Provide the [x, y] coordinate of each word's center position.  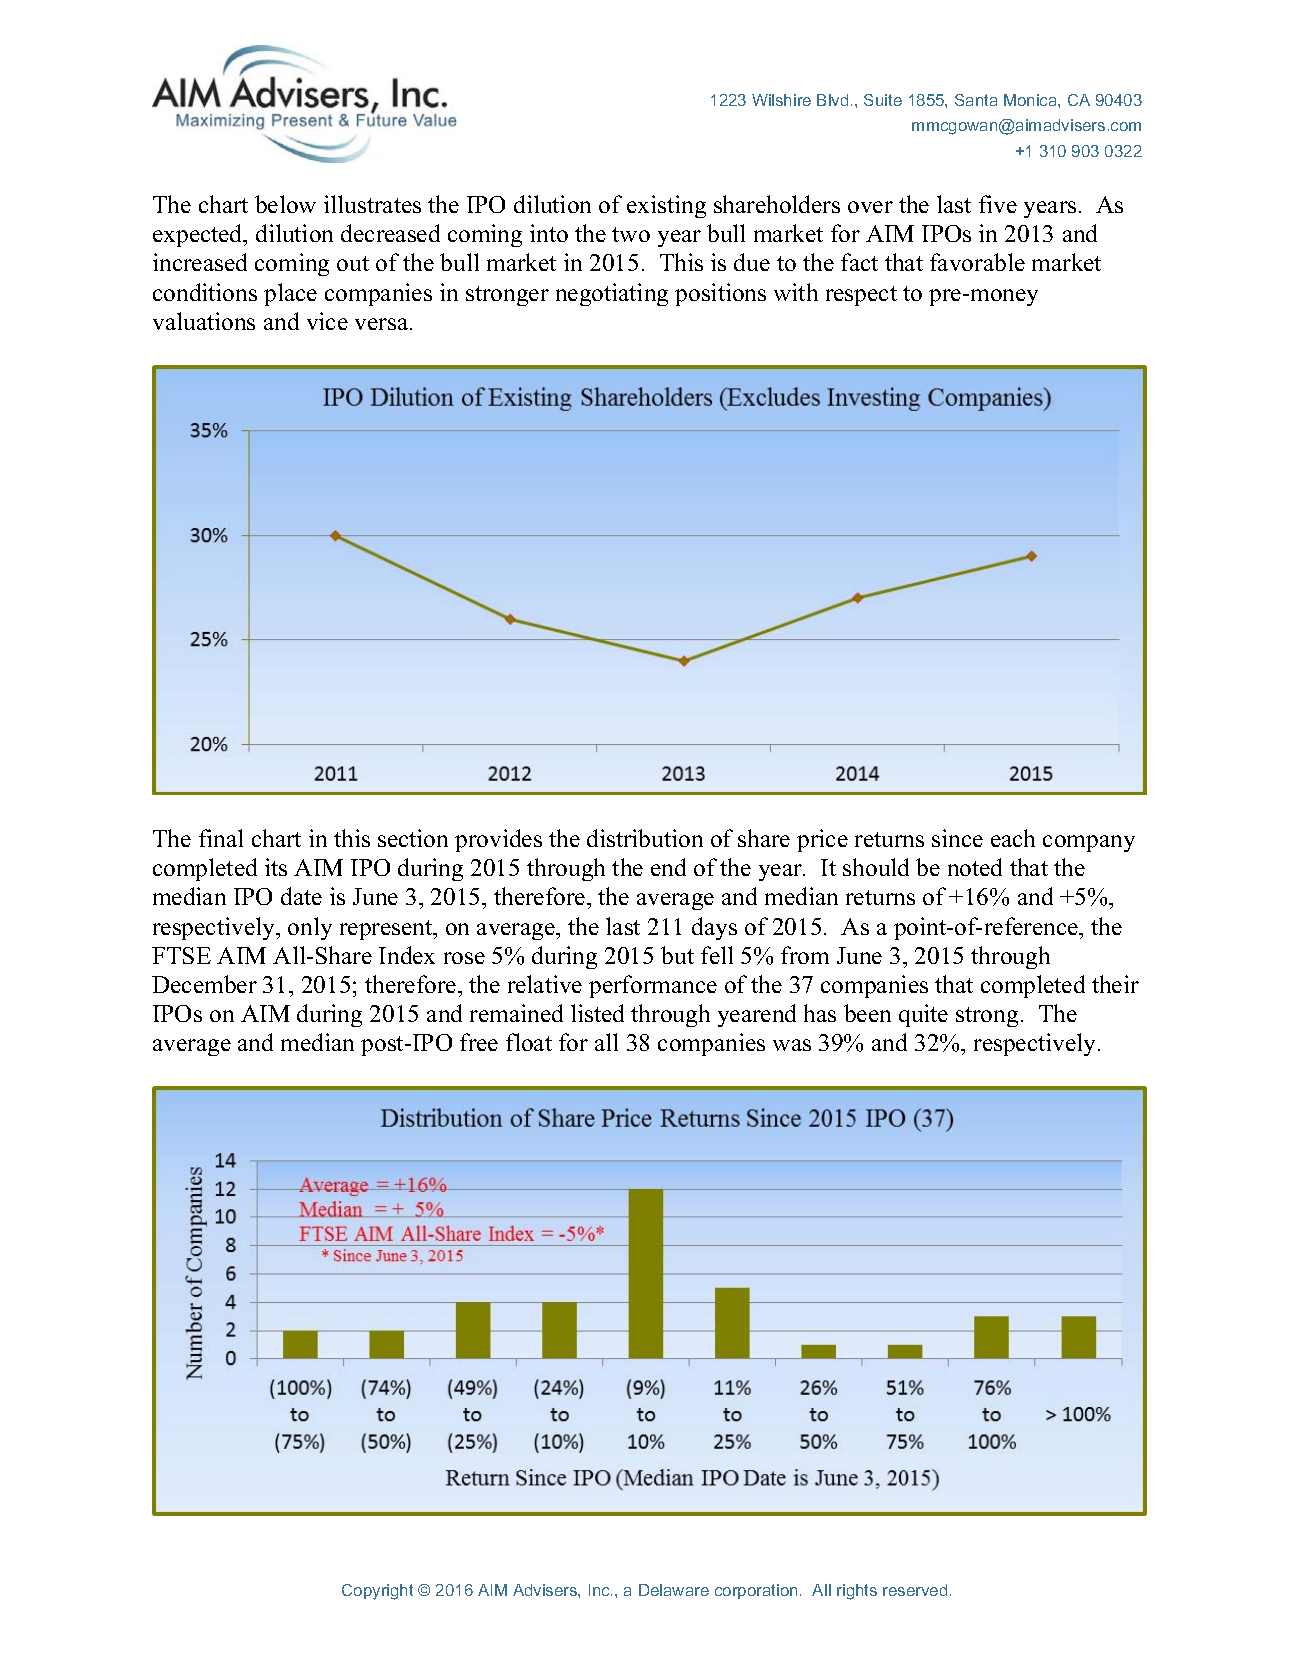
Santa [976, 100]
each [1013, 838]
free [479, 1042]
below [285, 204]
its [276, 867]
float [529, 1042]
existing [666, 206]
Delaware [674, 1590]
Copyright [377, 1592]
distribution [645, 838]
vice [327, 321]
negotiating [612, 294]
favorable [977, 262]
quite [923, 1015]
